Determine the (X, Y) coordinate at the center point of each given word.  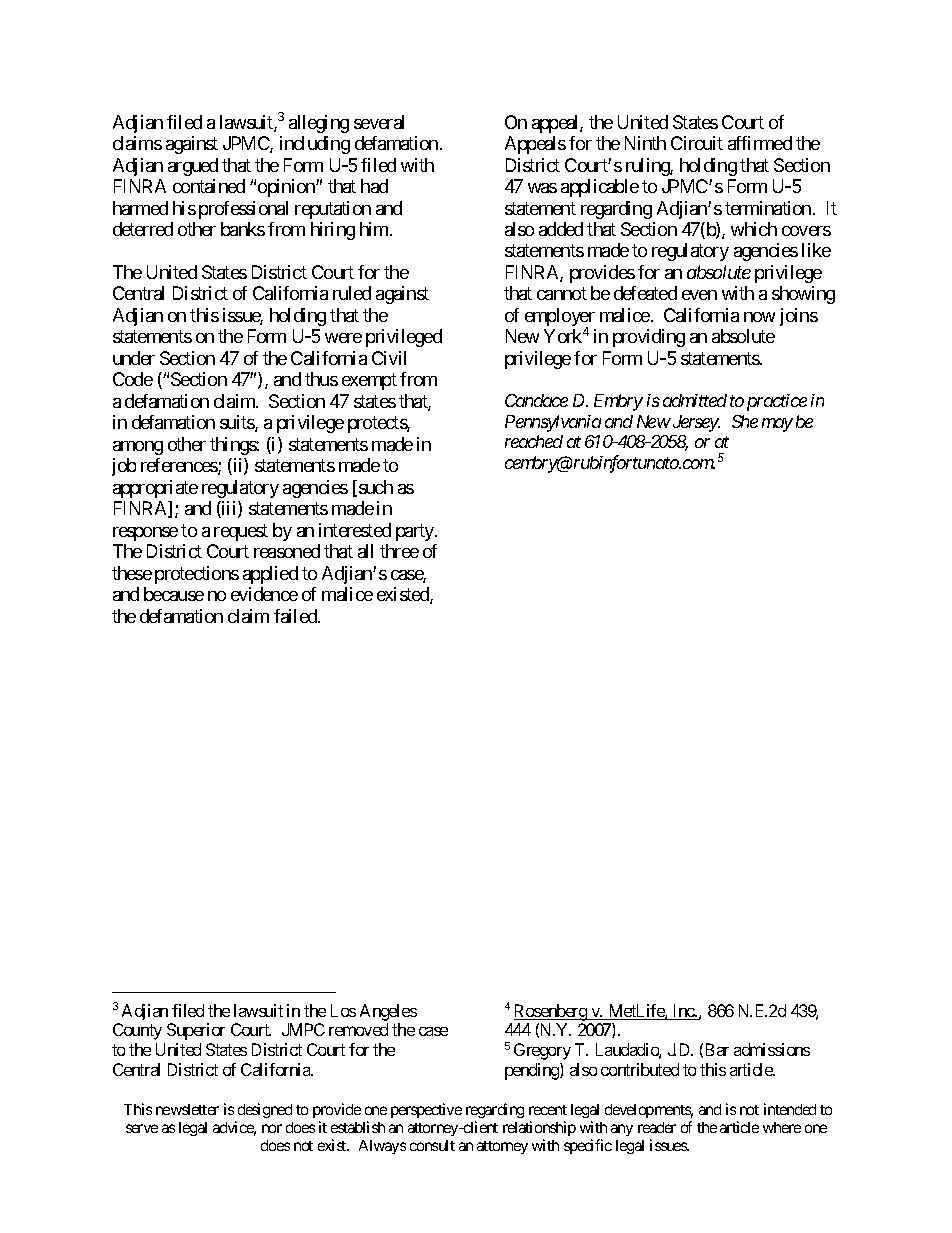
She (745, 421)
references (180, 466)
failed (296, 616)
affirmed (760, 143)
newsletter (187, 1109)
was (542, 188)
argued (193, 167)
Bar (717, 1049)
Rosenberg (551, 1012)
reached (534, 441)
